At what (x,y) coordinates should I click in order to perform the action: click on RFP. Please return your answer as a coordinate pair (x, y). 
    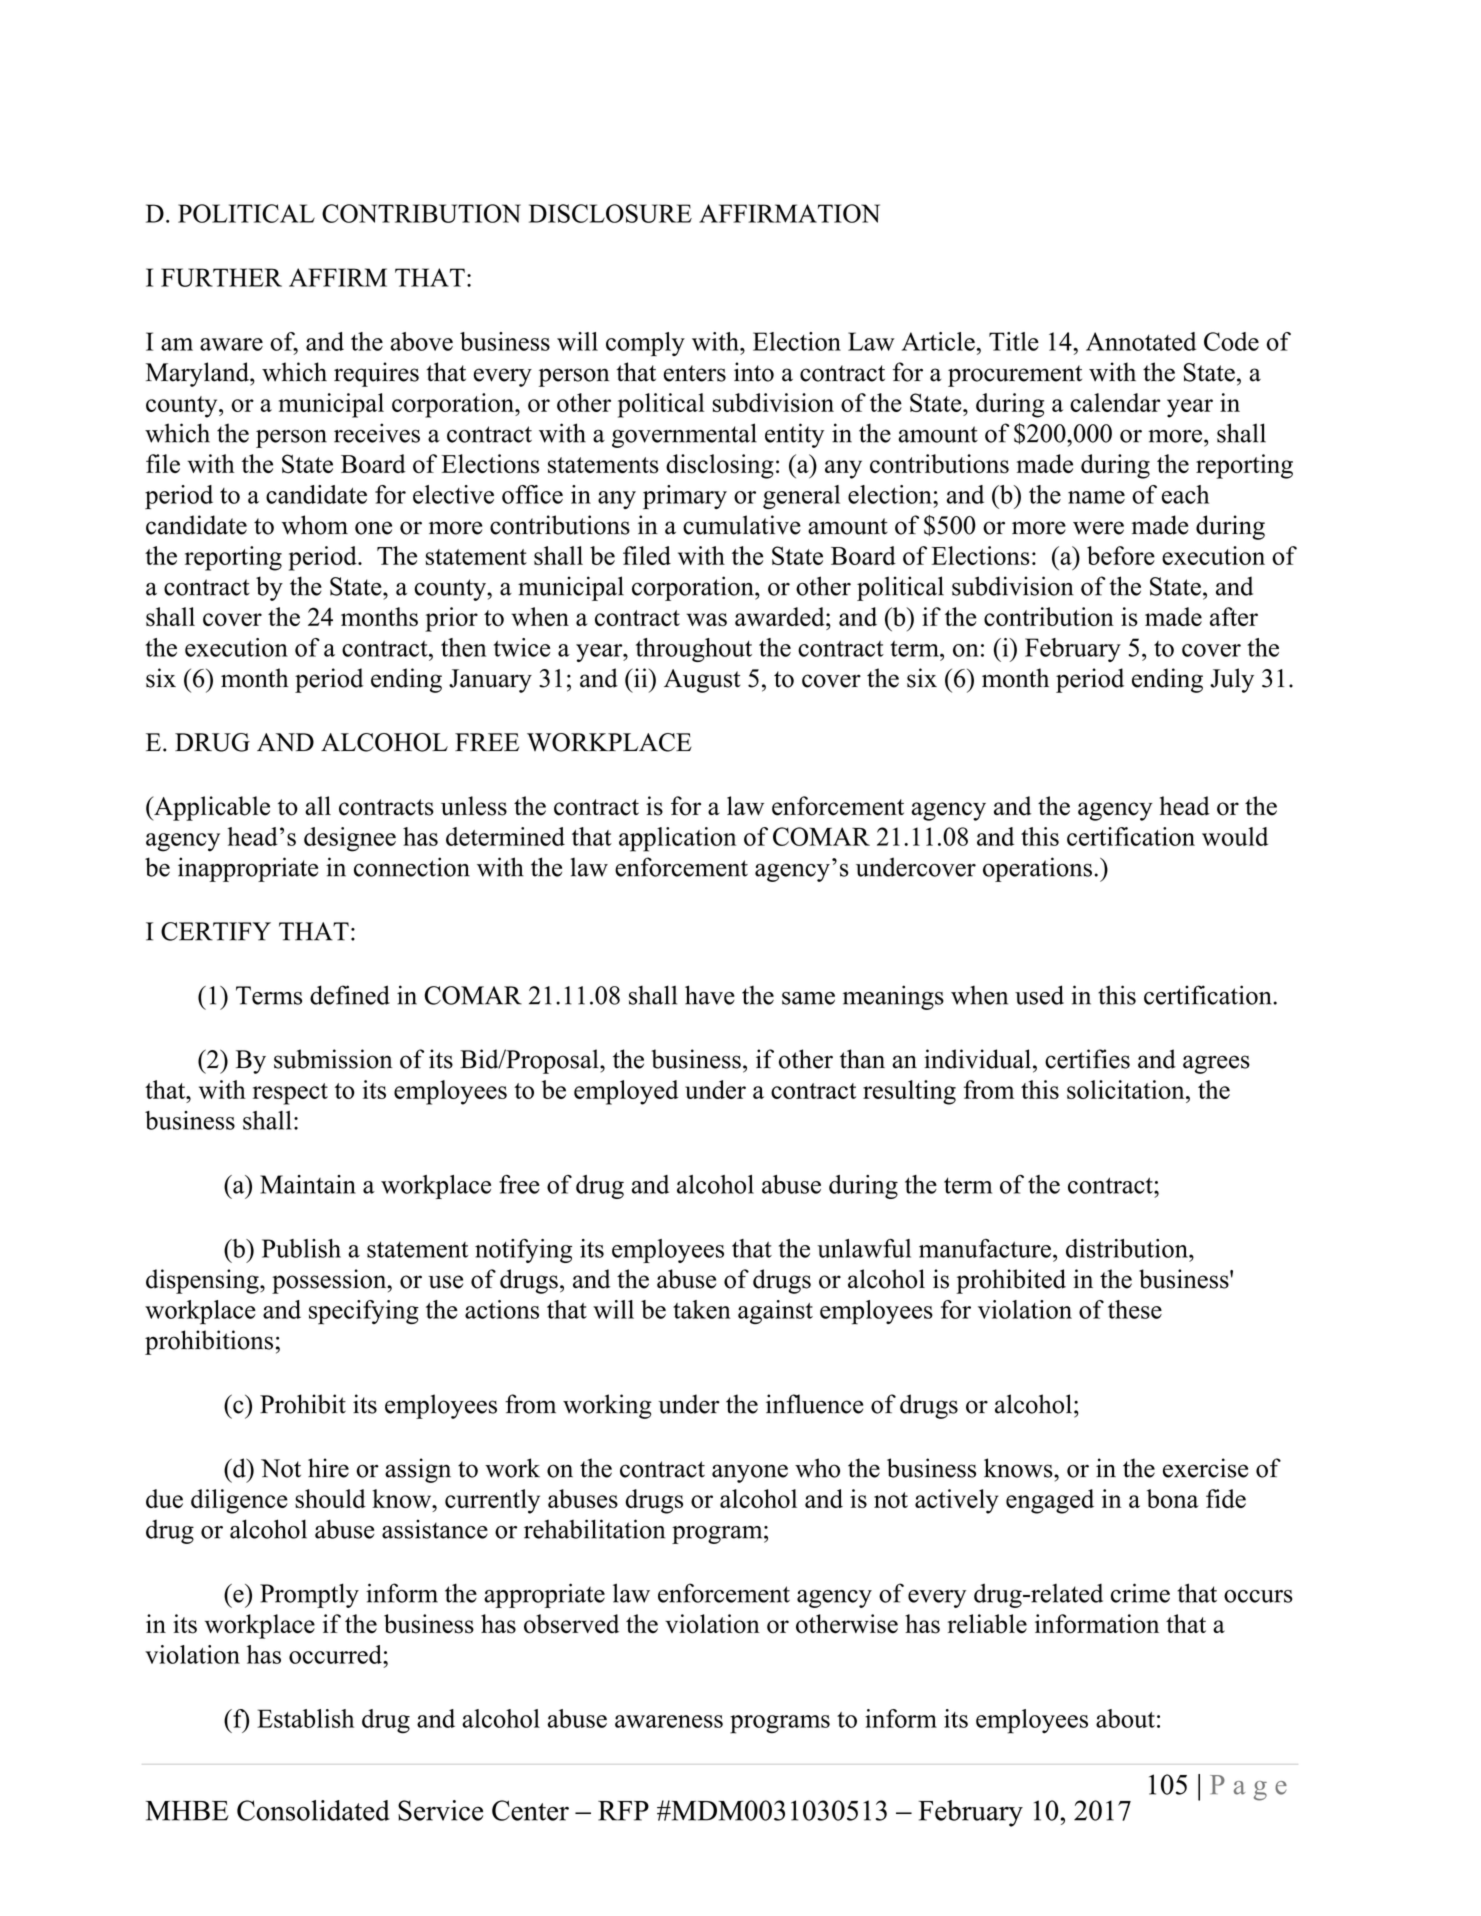
    Looking at the image, I should click on (623, 1811).
